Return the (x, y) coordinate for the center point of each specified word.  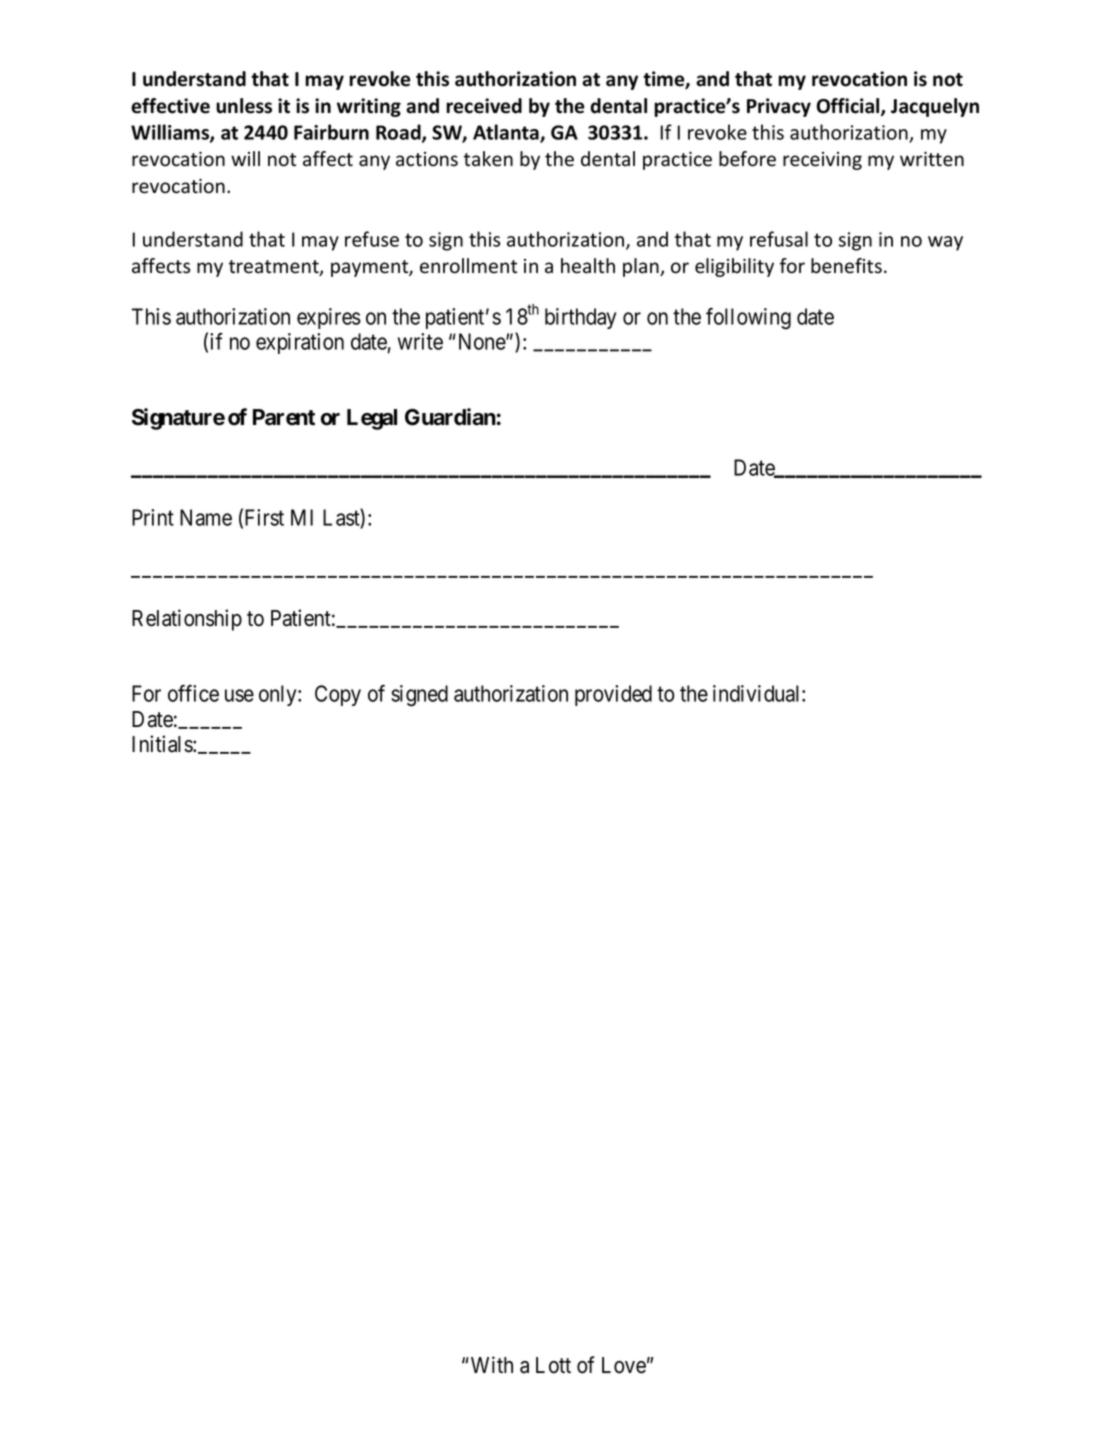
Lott (553, 1365)
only (279, 695)
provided (613, 695)
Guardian (450, 417)
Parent (284, 417)
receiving (822, 161)
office (193, 693)
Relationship (187, 620)
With (490, 1364)
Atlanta (507, 133)
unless (244, 106)
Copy (338, 695)
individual (758, 693)
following (748, 319)
